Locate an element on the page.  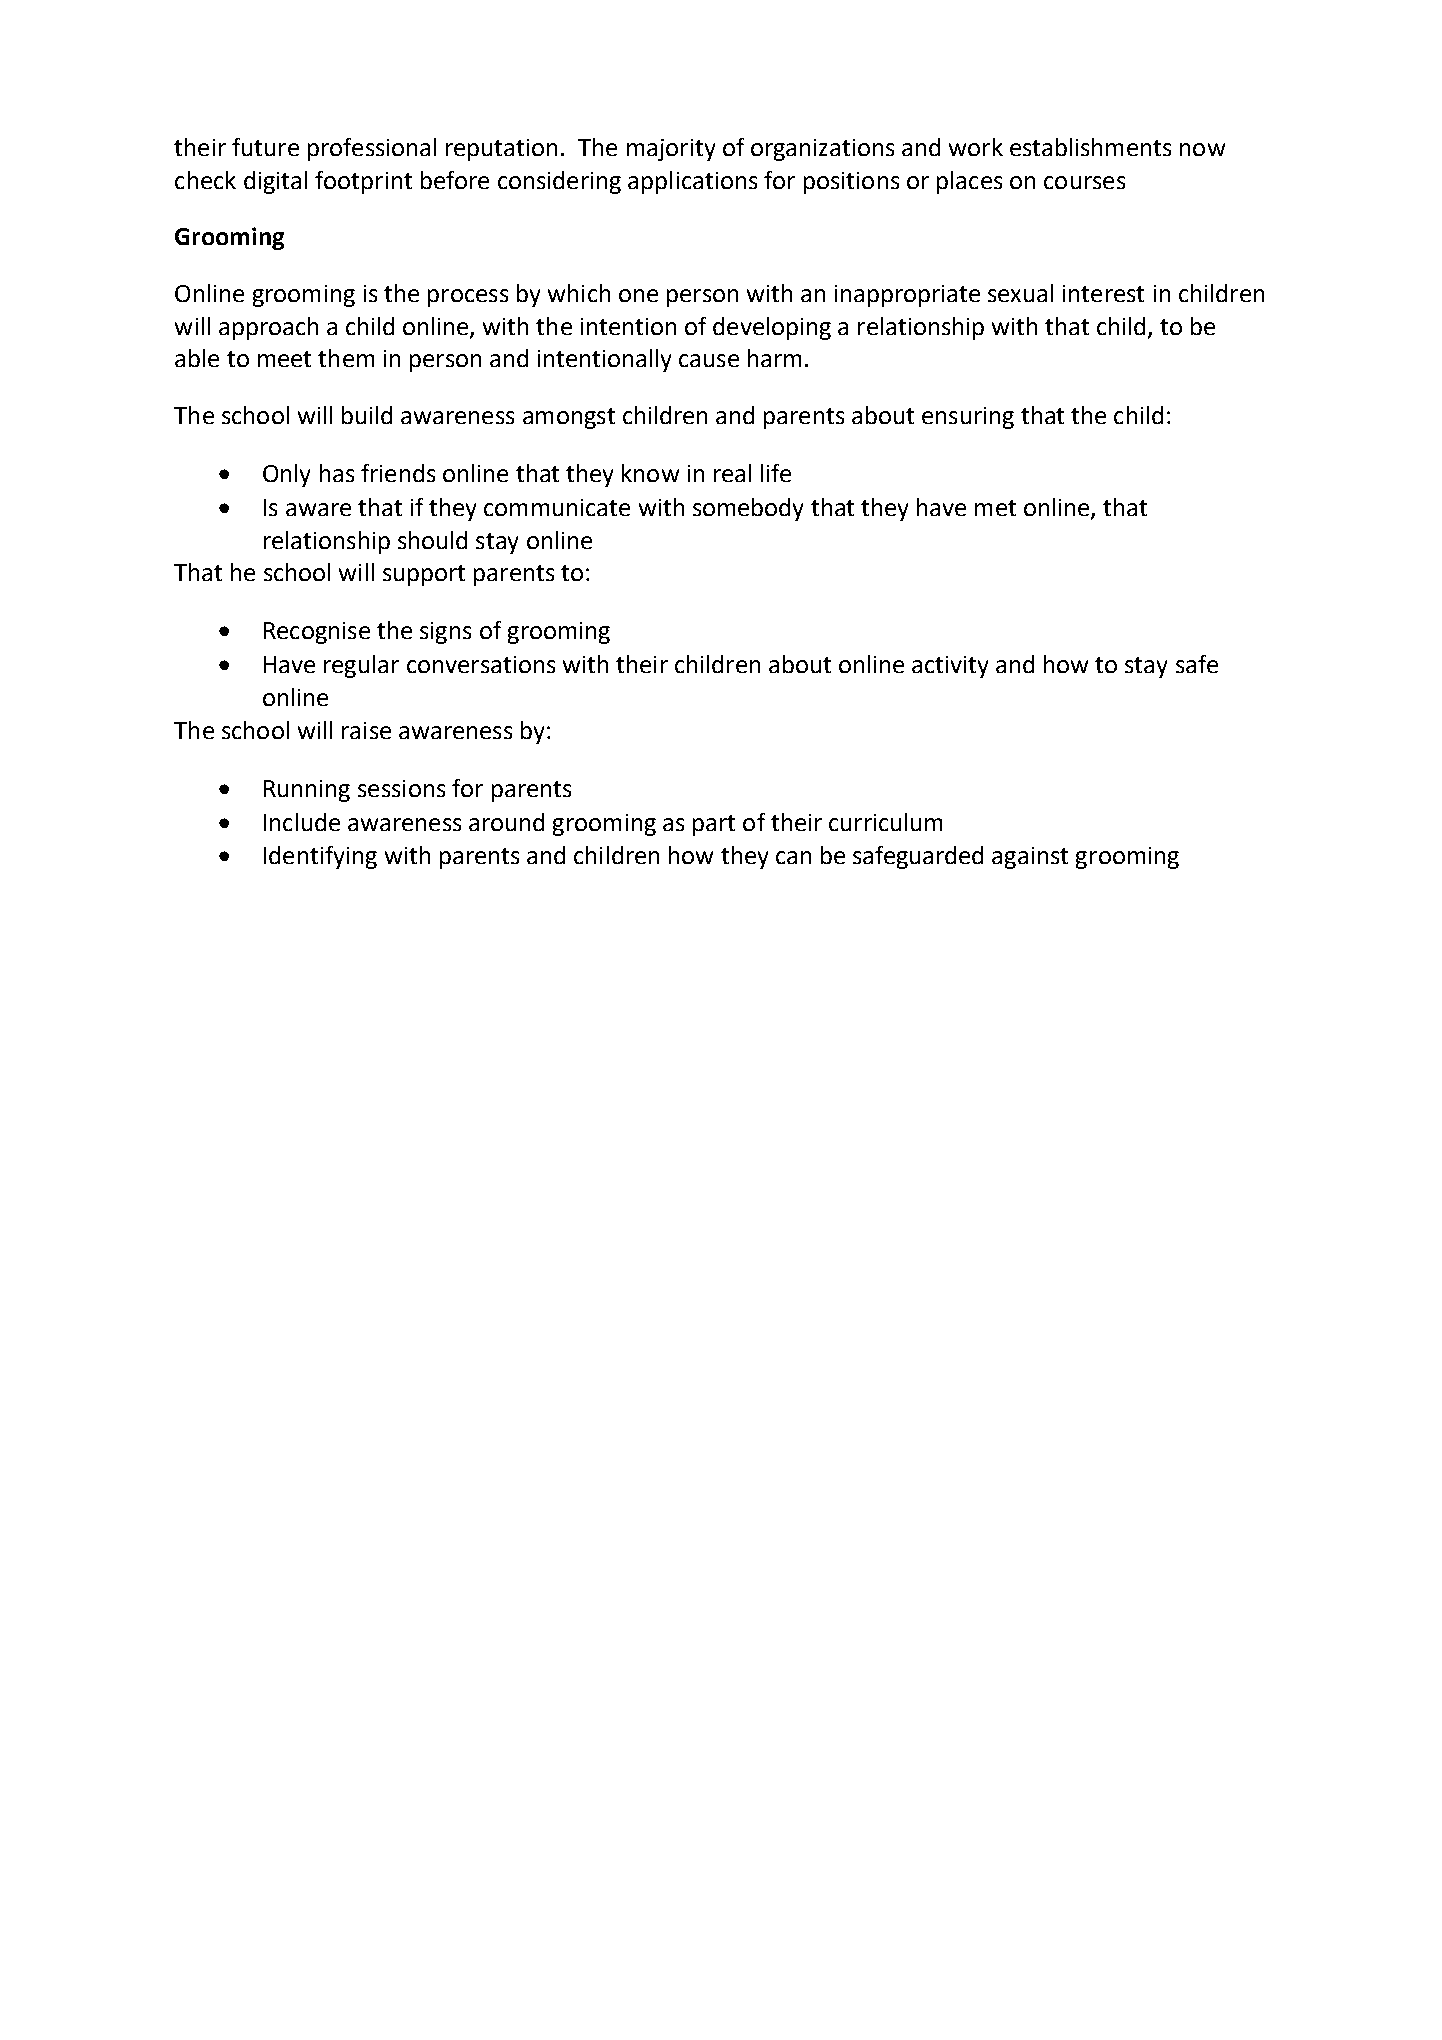
Include is located at coordinates (302, 822).
